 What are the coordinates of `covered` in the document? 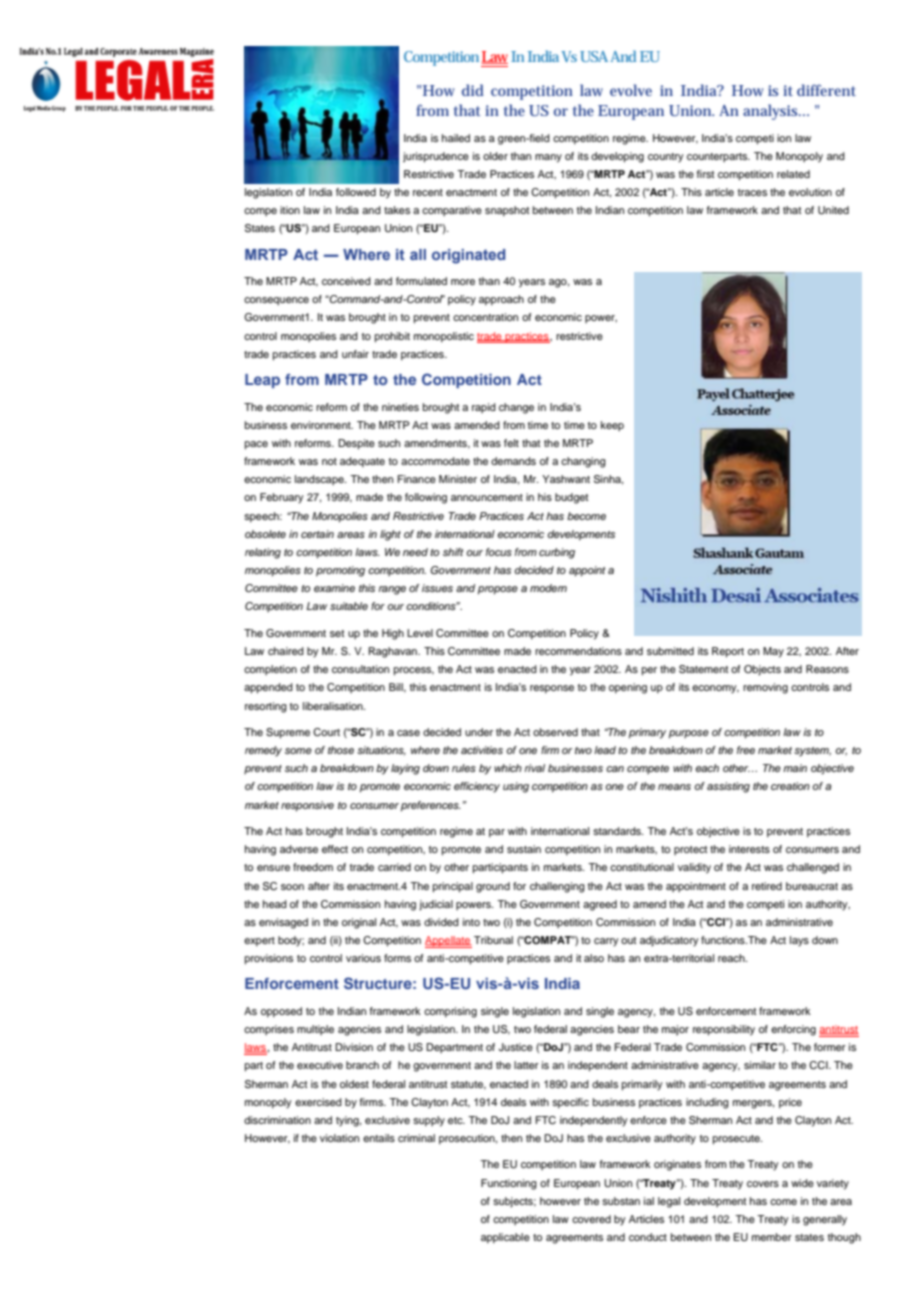 It's located at (591, 1219).
